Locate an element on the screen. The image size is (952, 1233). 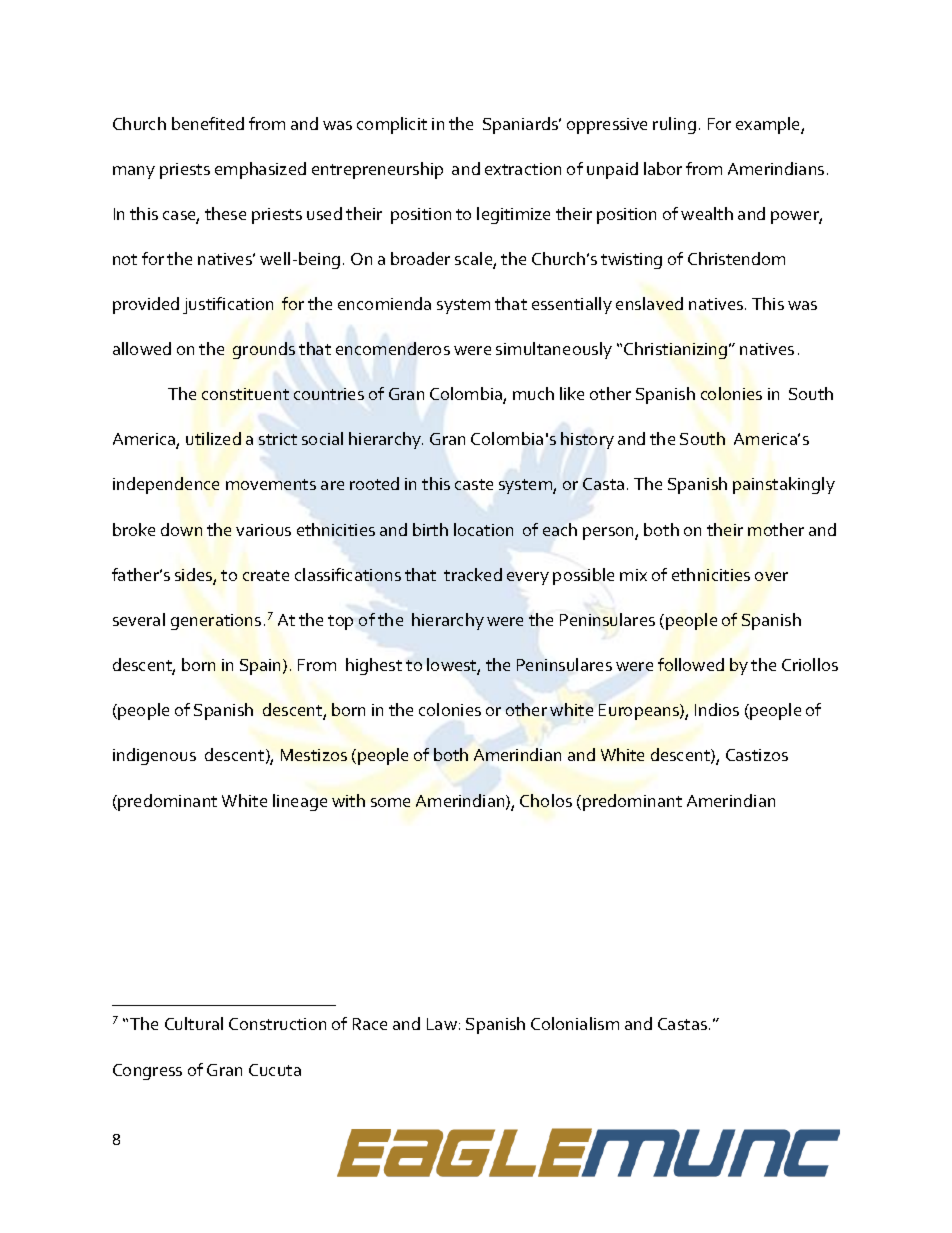
utilized is located at coordinates (213, 438).
